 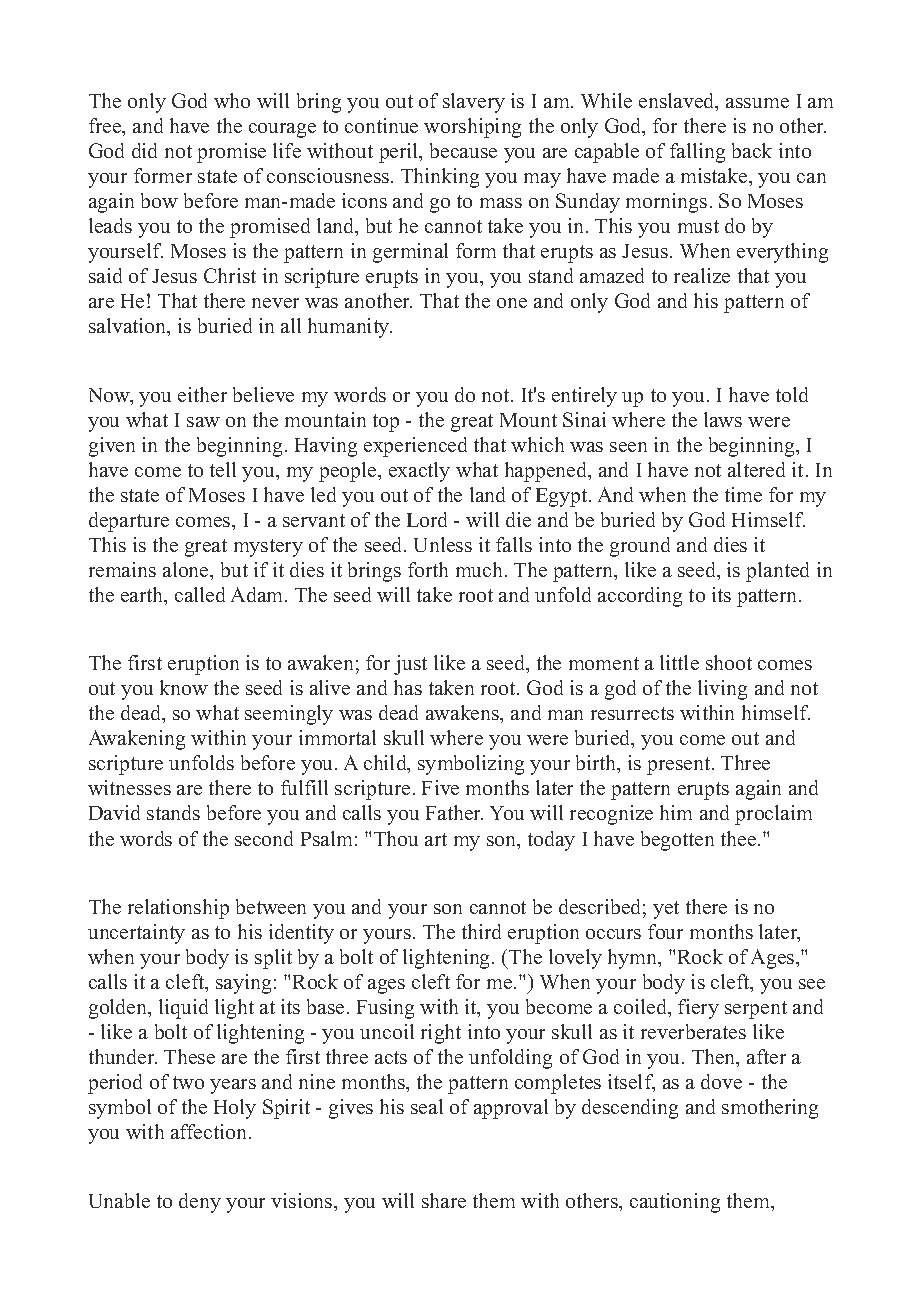 I want to click on deny, so click(x=200, y=1203).
